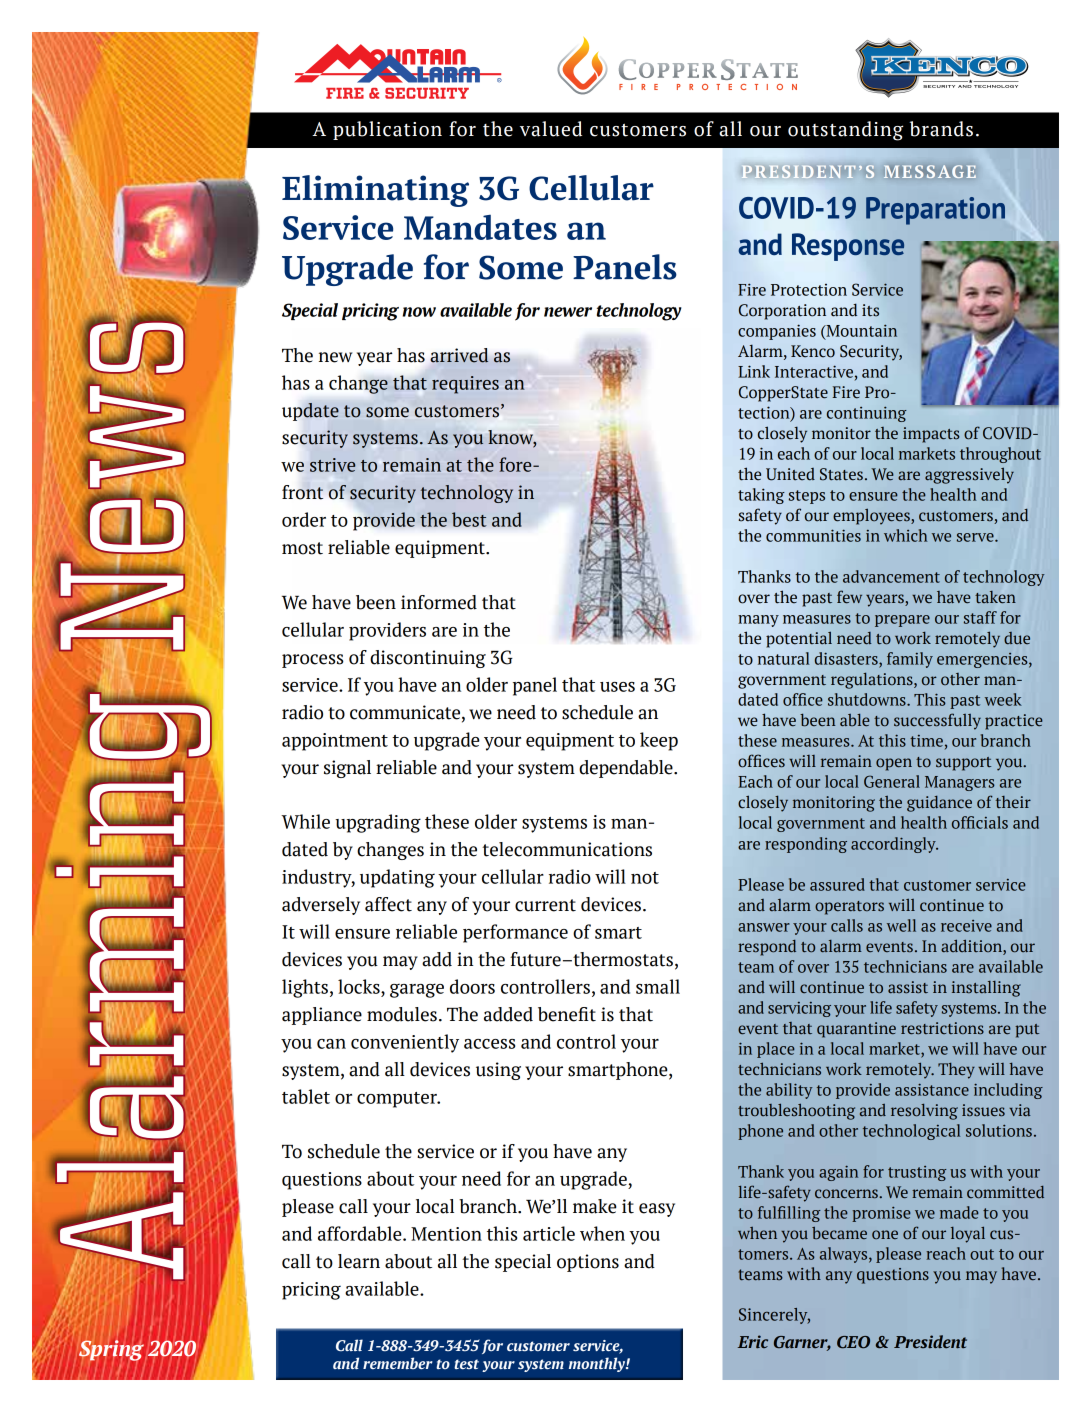 The height and width of the page is (1412, 1091). I want to click on order, so click(304, 519).
